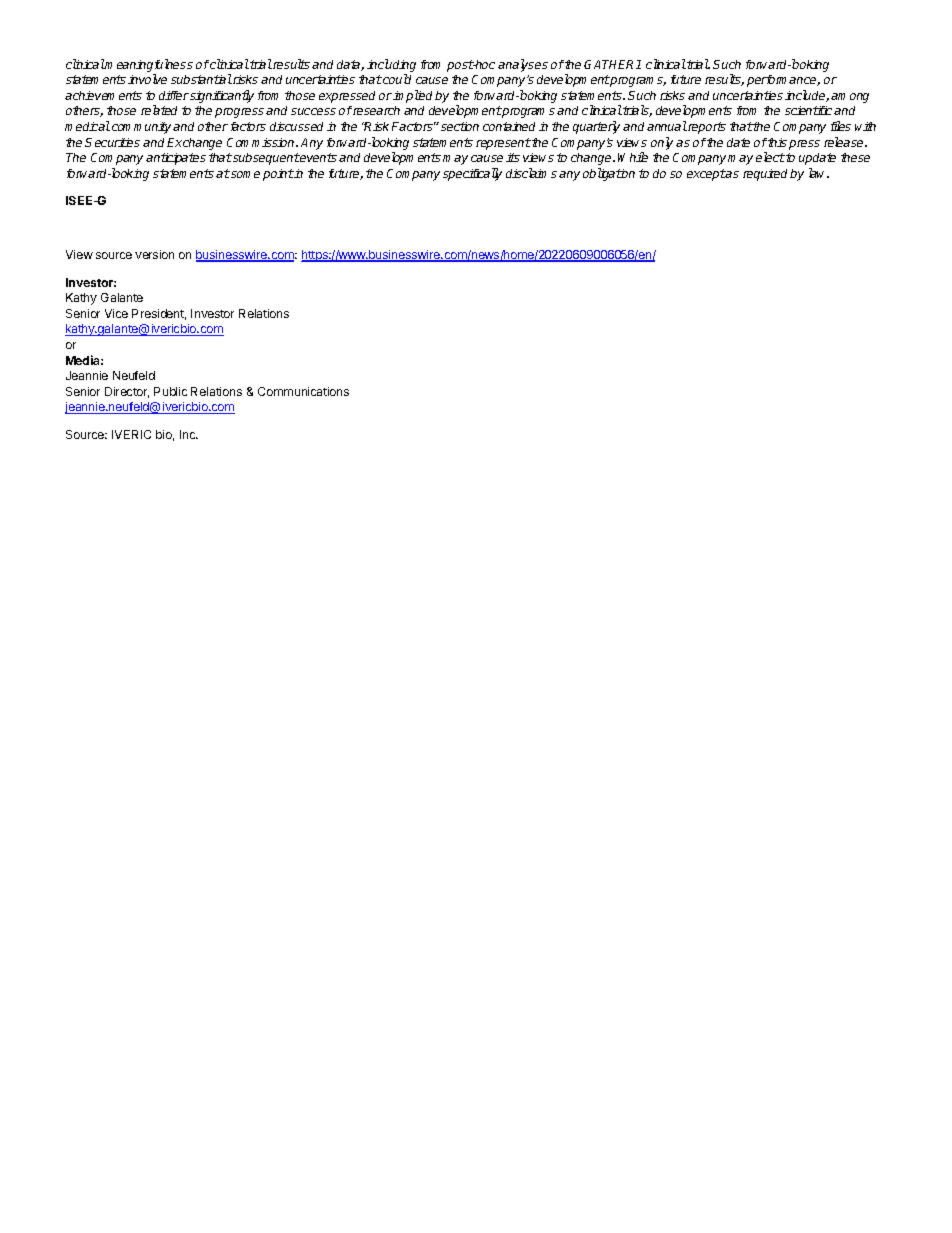  What do you see at coordinates (523, 65) in the page?
I see `analyses` at bounding box center [523, 65].
